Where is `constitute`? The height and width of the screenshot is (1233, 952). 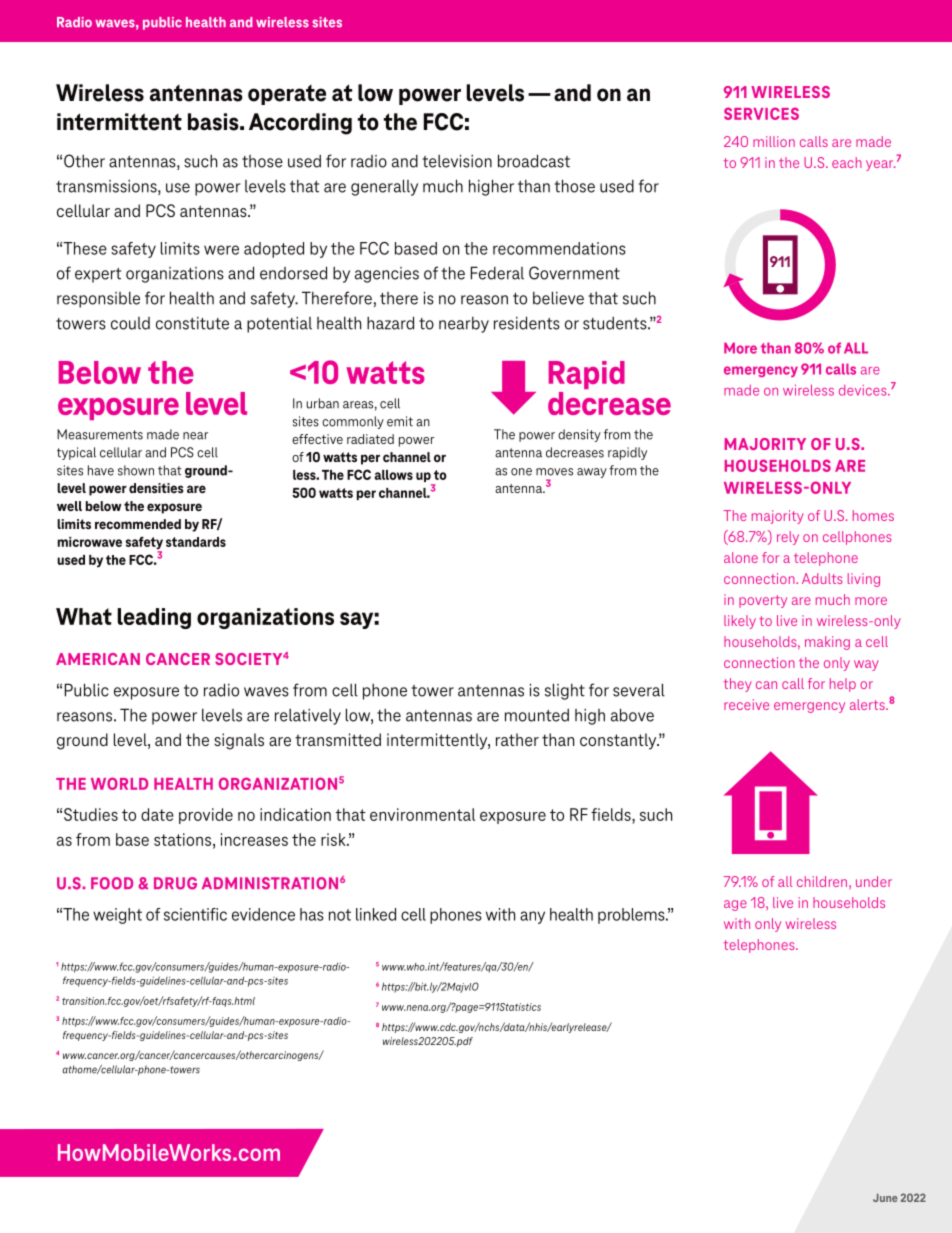
constitute is located at coordinates (192, 323).
